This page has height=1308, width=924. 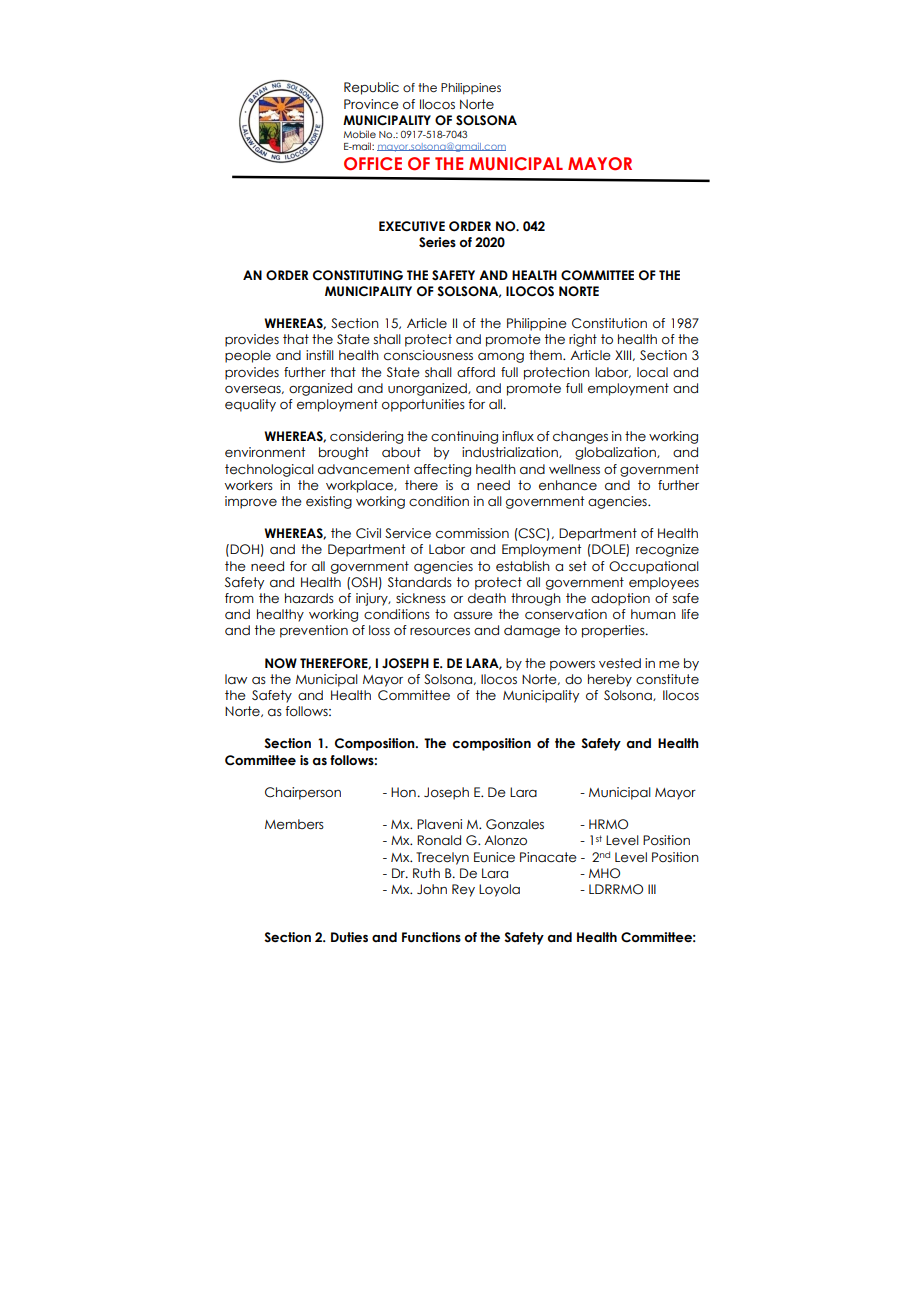 What do you see at coordinates (476, 372) in the page?
I see `afford` at bounding box center [476, 372].
